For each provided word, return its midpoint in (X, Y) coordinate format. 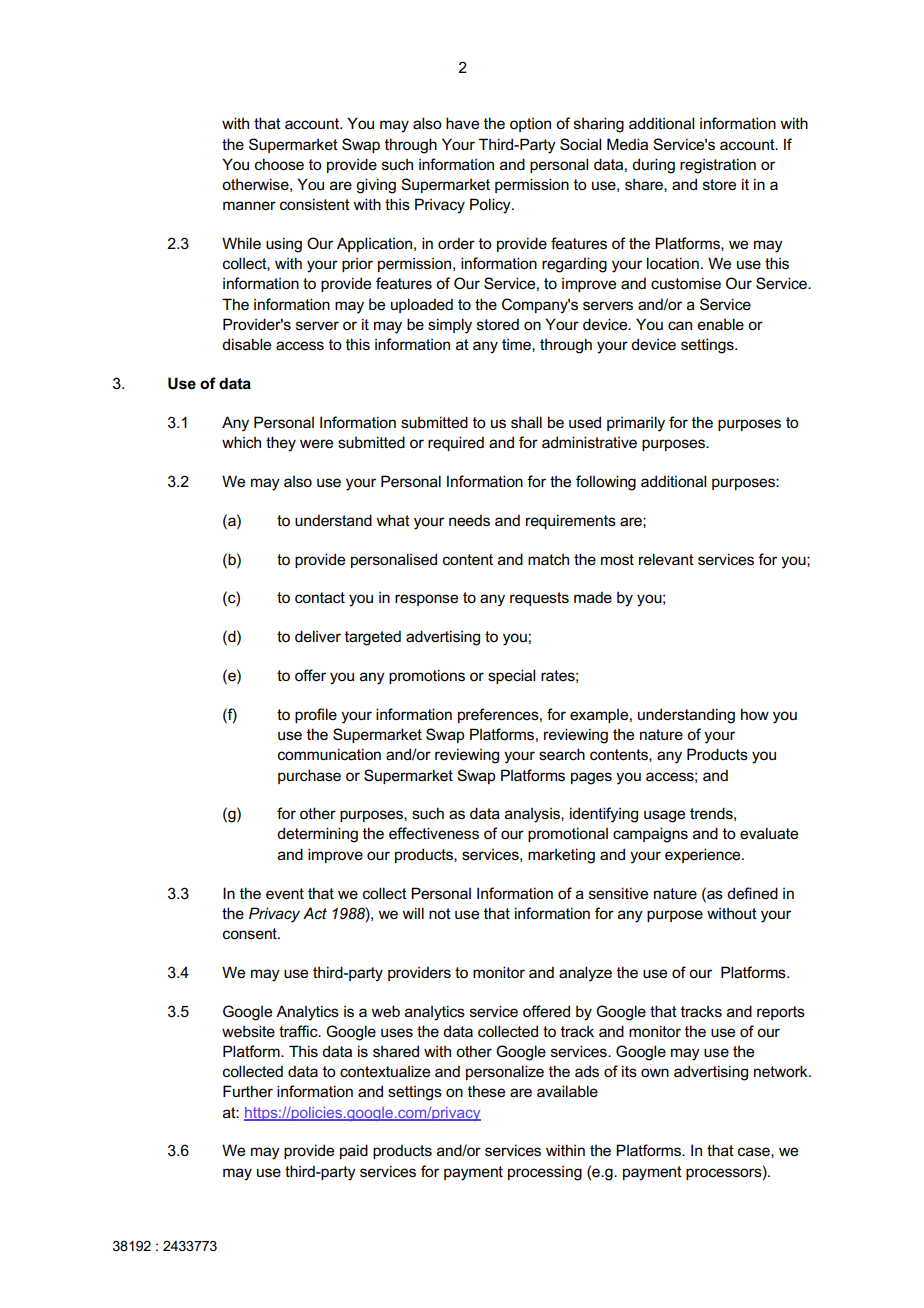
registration (718, 166)
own (655, 1072)
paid (354, 1151)
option (530, 125)
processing (545, 1173)
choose (279, 164)
